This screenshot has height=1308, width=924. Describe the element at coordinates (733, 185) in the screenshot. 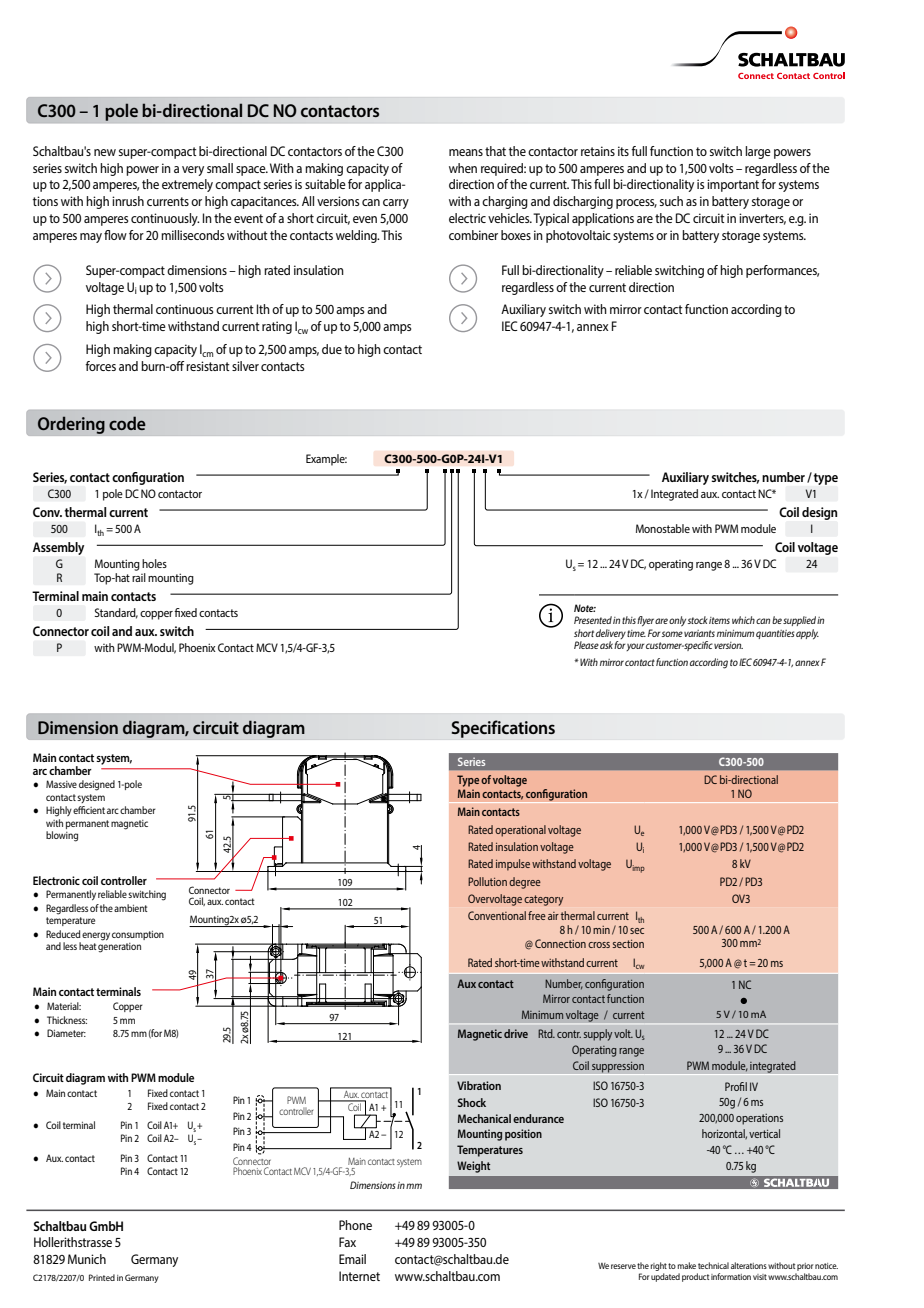

I see `important` at that location.
